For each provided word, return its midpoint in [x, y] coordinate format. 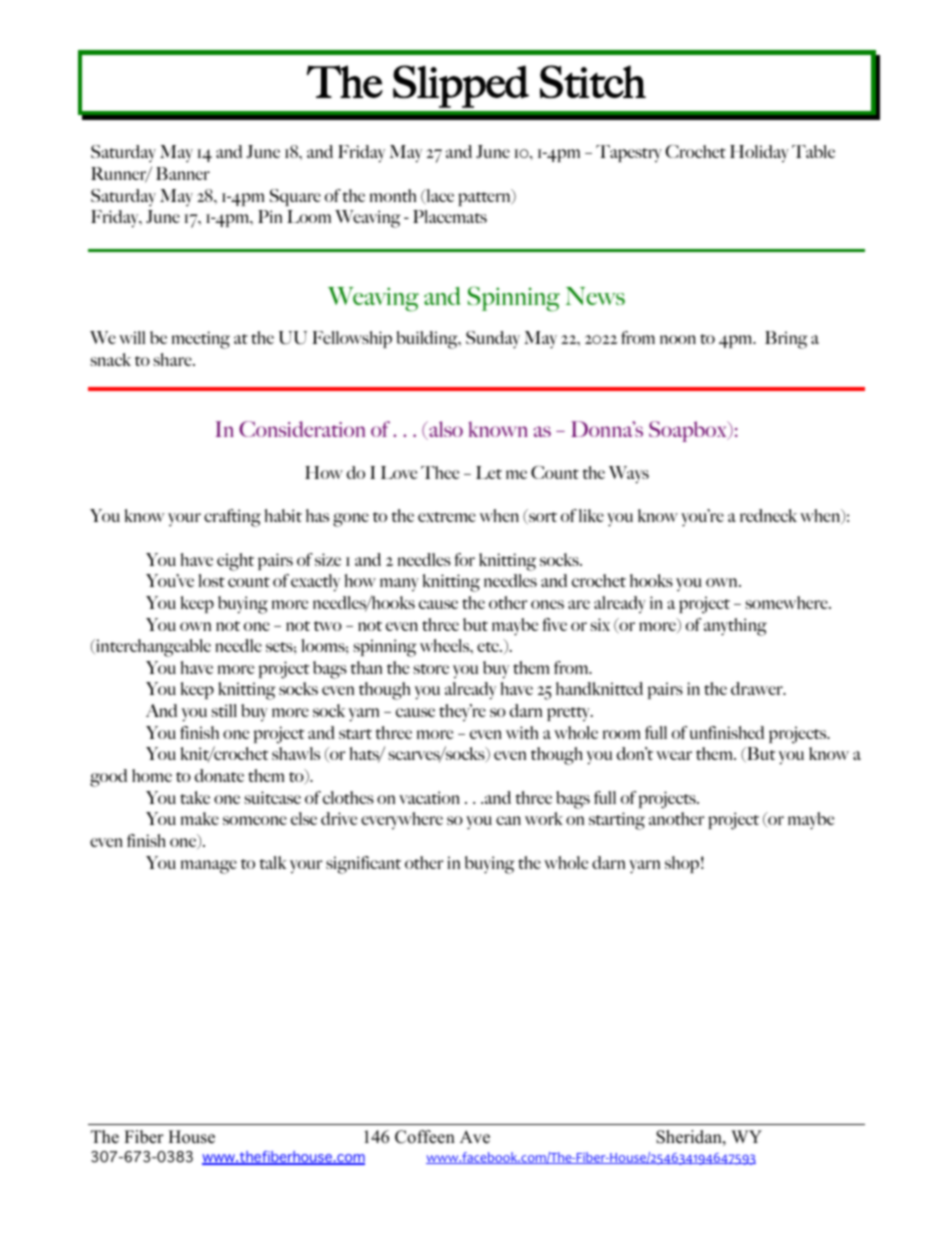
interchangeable [152, 648]
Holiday [759, 153]
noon [678, 339]
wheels [446, 645]
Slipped [461, 86]
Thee [440, 472]
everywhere [402, 820]
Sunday [493, 340]
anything [735, 627]
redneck [768, 515]
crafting [232, 518]
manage [209, 867]
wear [674, 755]
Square [295, 197]
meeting [201, 340]
